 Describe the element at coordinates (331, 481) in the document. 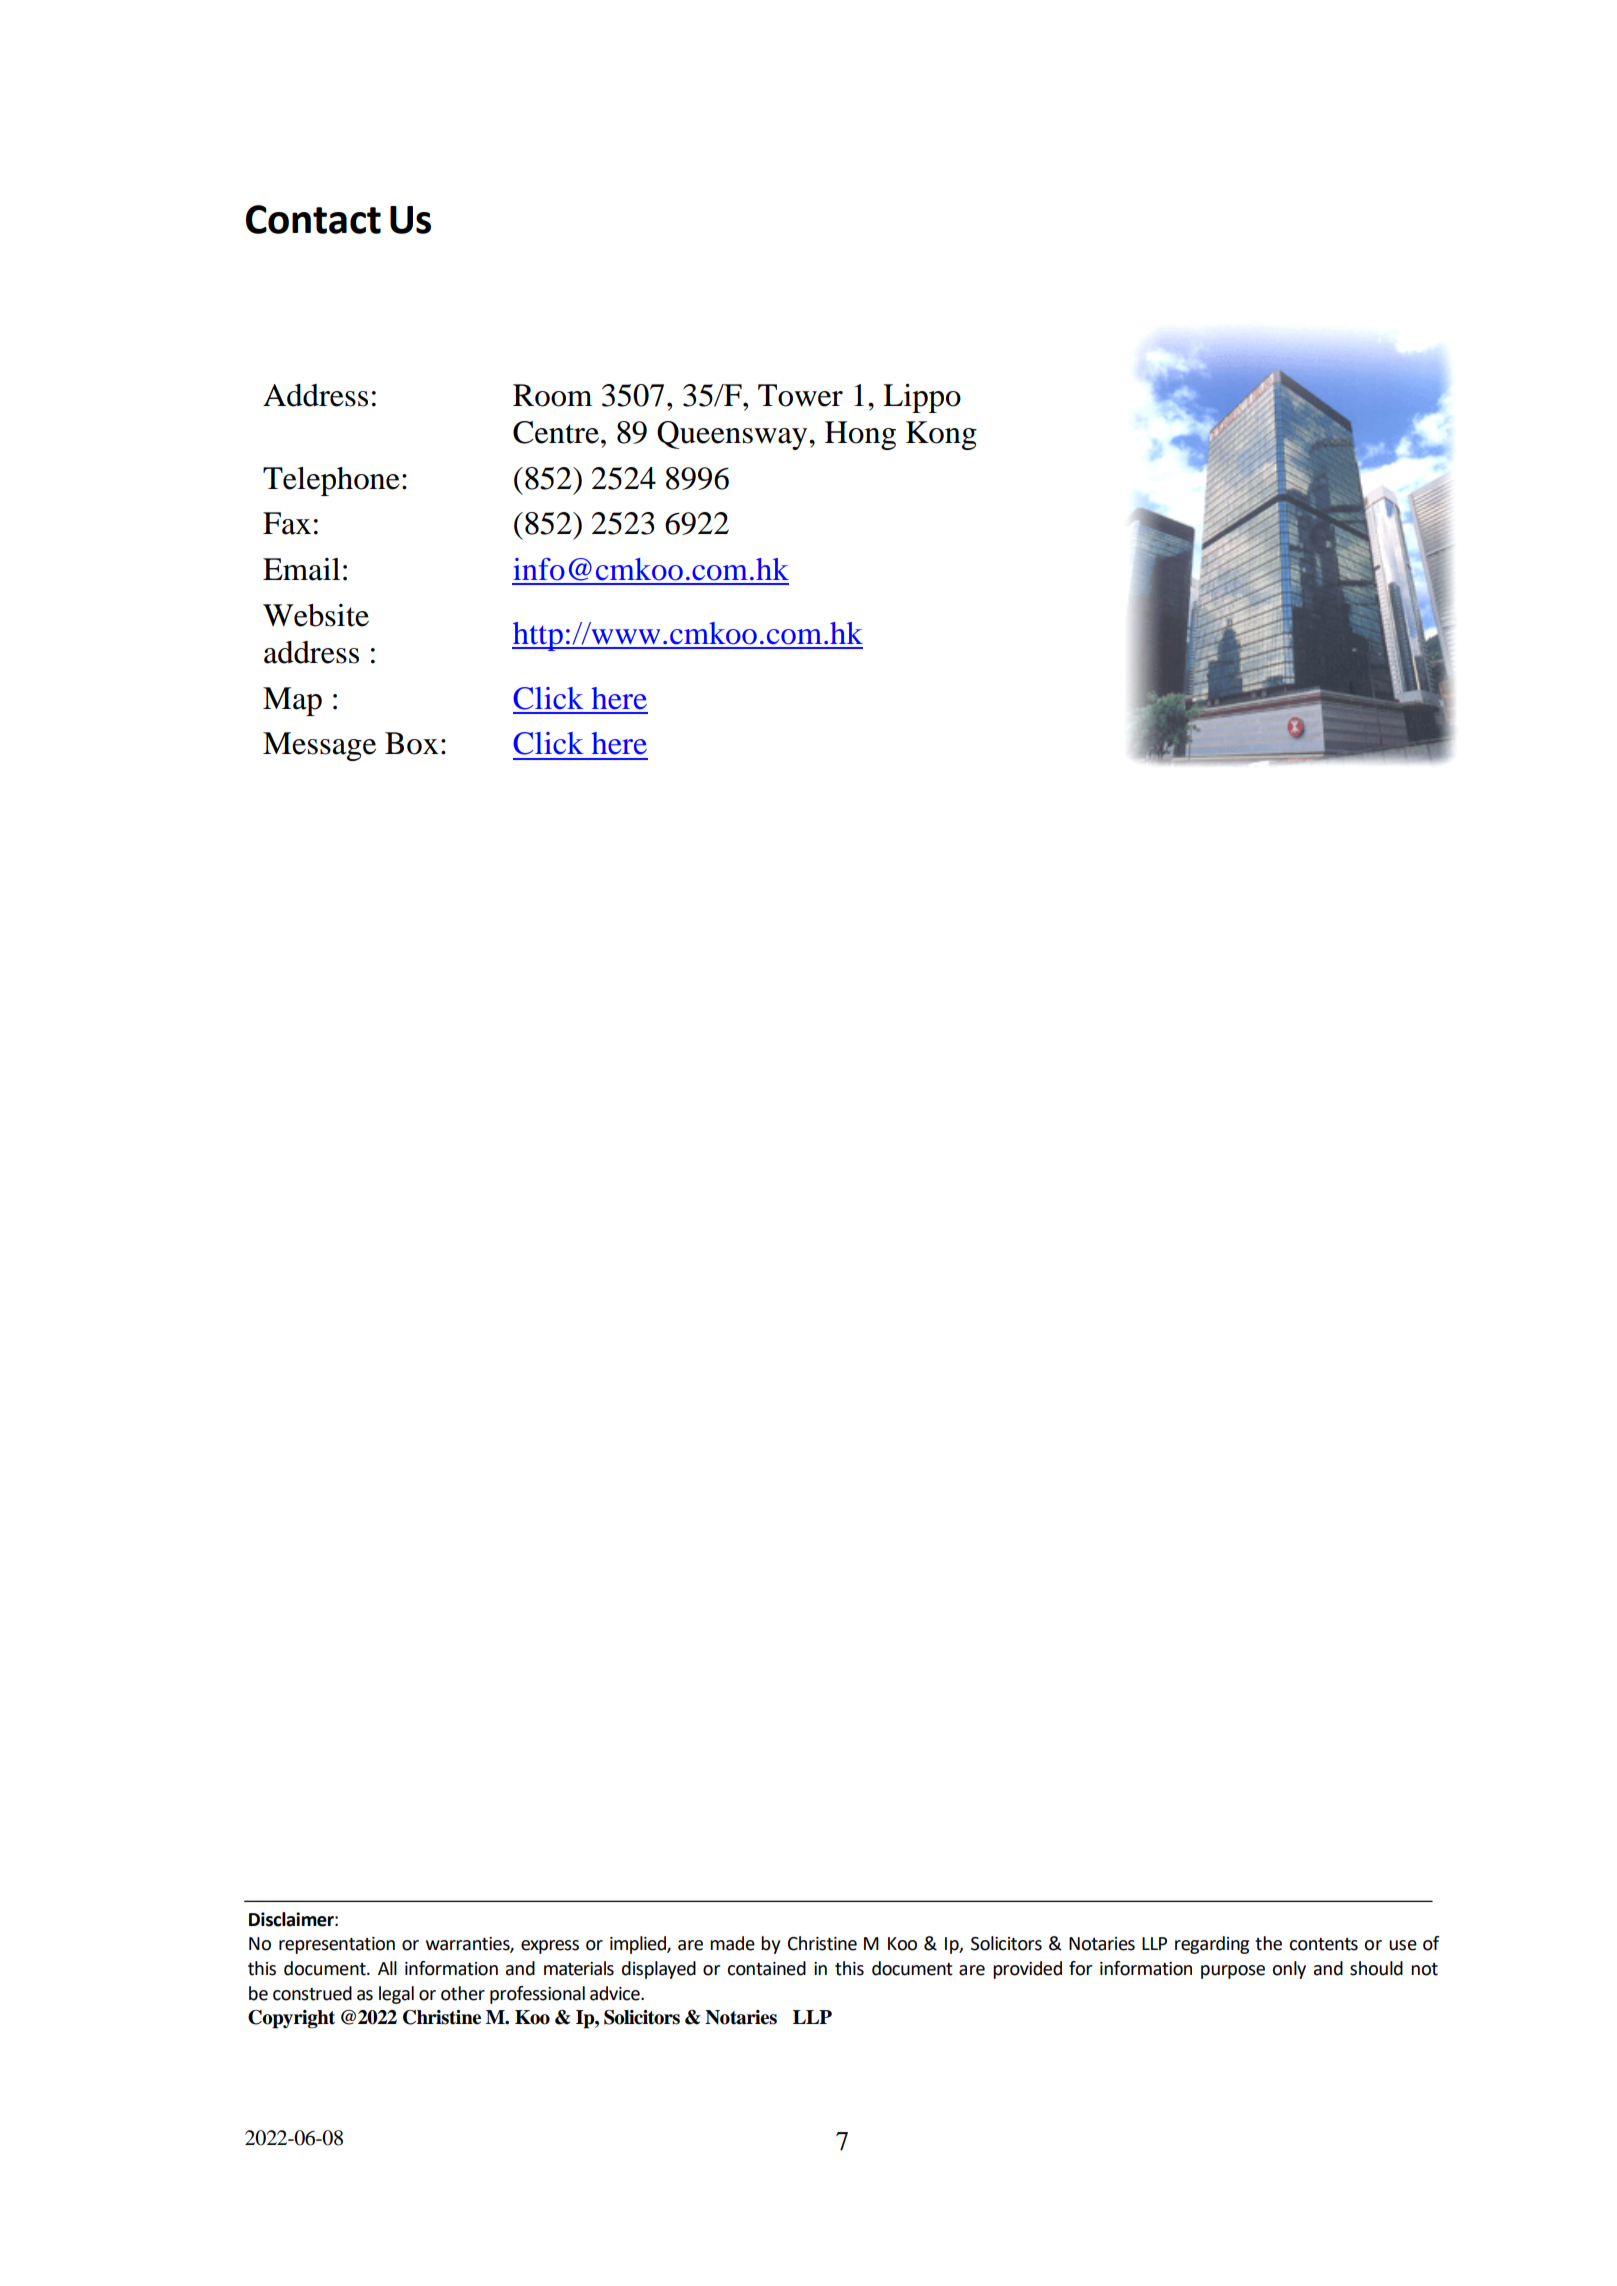

I see `Telephone` at that location.
